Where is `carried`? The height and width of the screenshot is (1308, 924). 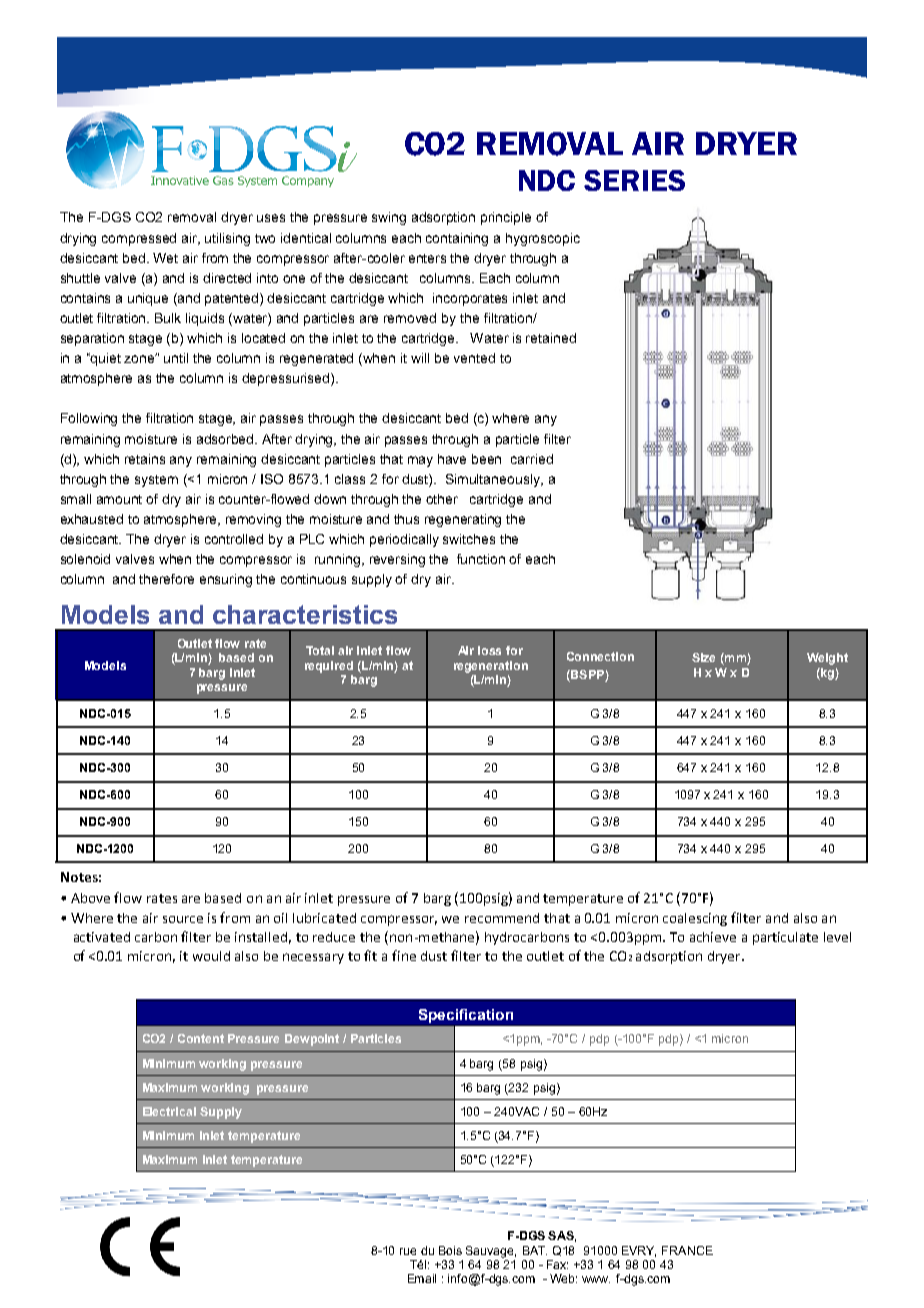 carried is located at coordinates (532, 459).
